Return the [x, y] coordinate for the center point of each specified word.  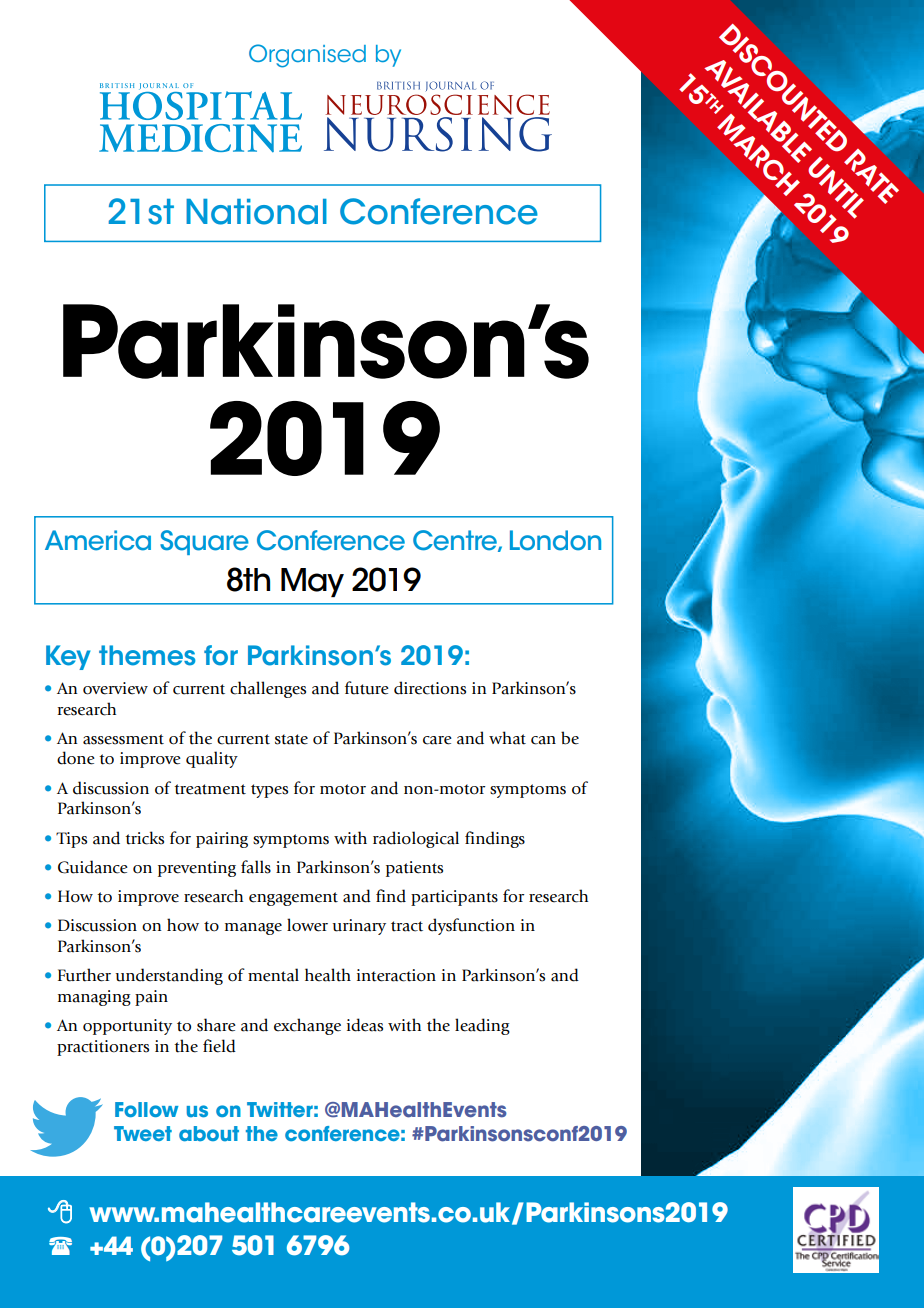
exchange [307, 1026]
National [256, 212]
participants [454, 898]
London [555, 540]
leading [482, 1026]
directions [430, 688]
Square [204, 542]
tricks [144, 838]
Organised [307, 56]
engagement [293, 899]
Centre [456, 541]
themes [147, 655]
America [98, 540]
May [312, 582]
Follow [147, 1109]
